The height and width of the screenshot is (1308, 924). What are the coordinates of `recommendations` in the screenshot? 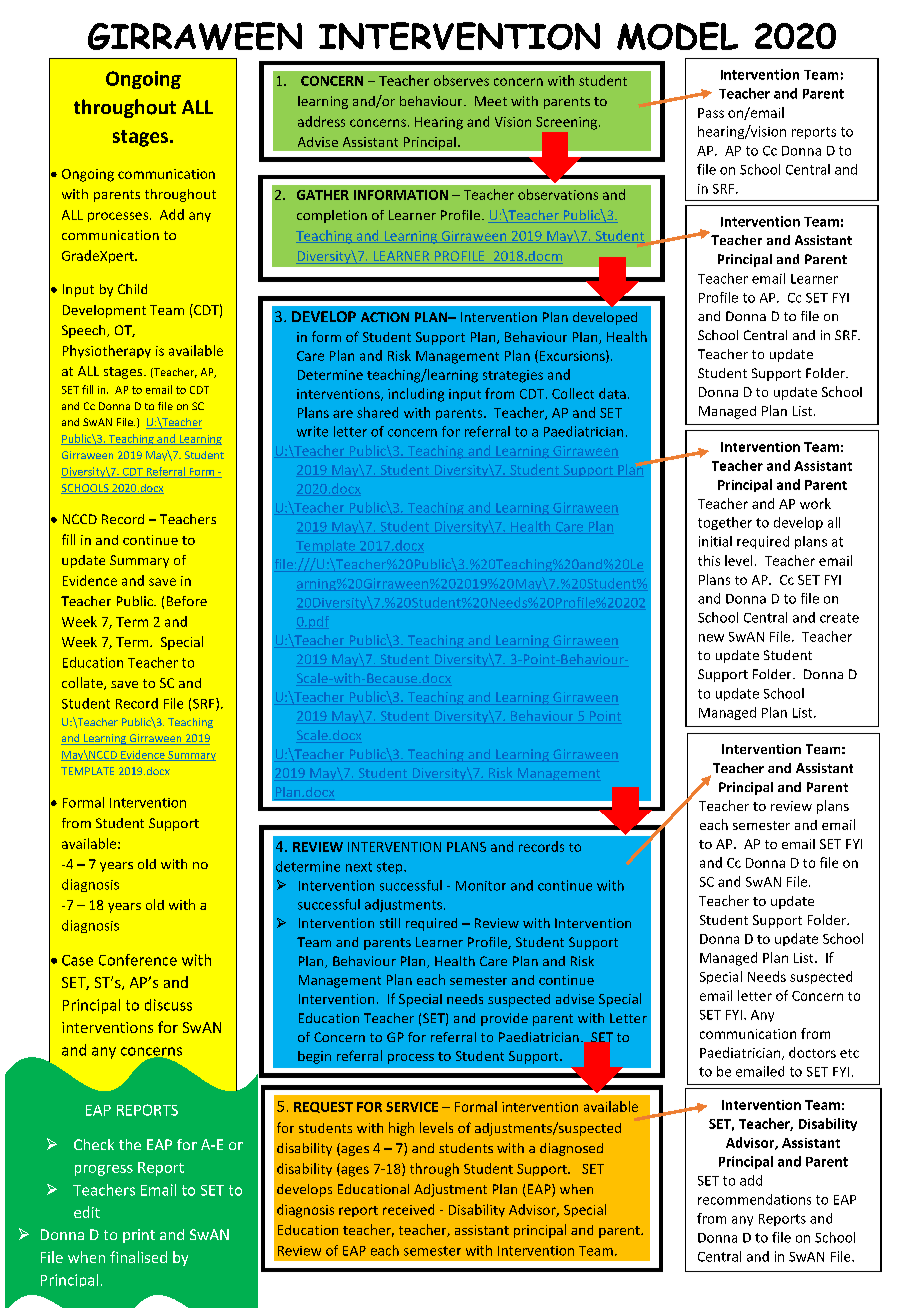 It's located at (754, 1199).
